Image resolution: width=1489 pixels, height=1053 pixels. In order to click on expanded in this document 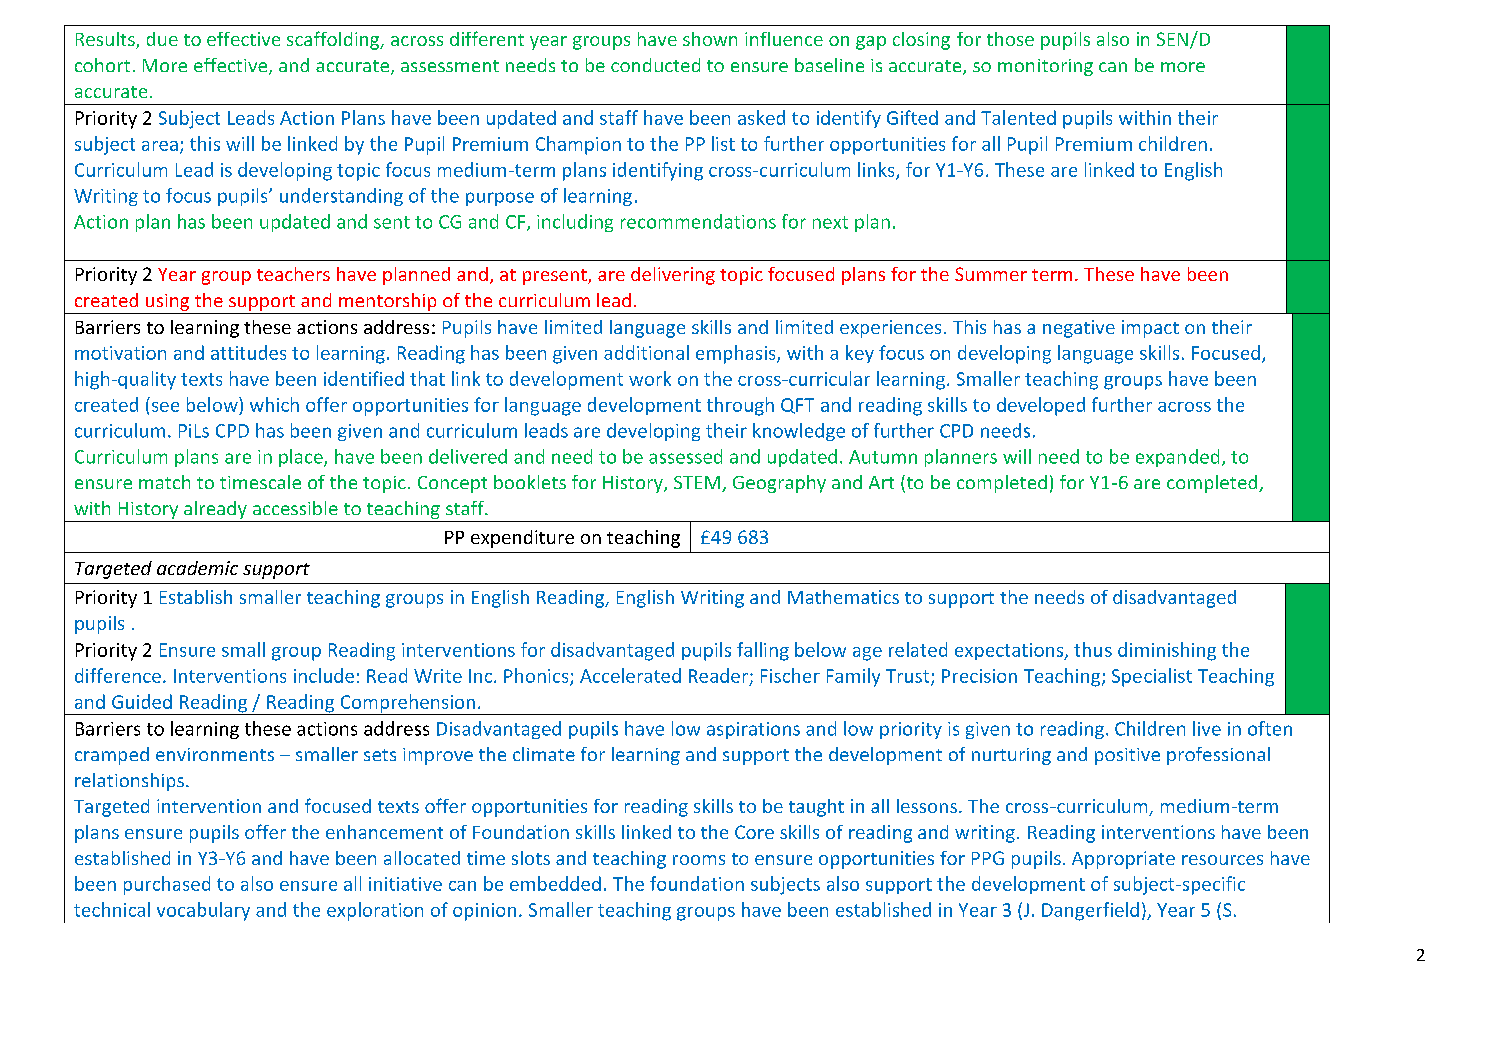, I will do `click(1177, 458)`.
